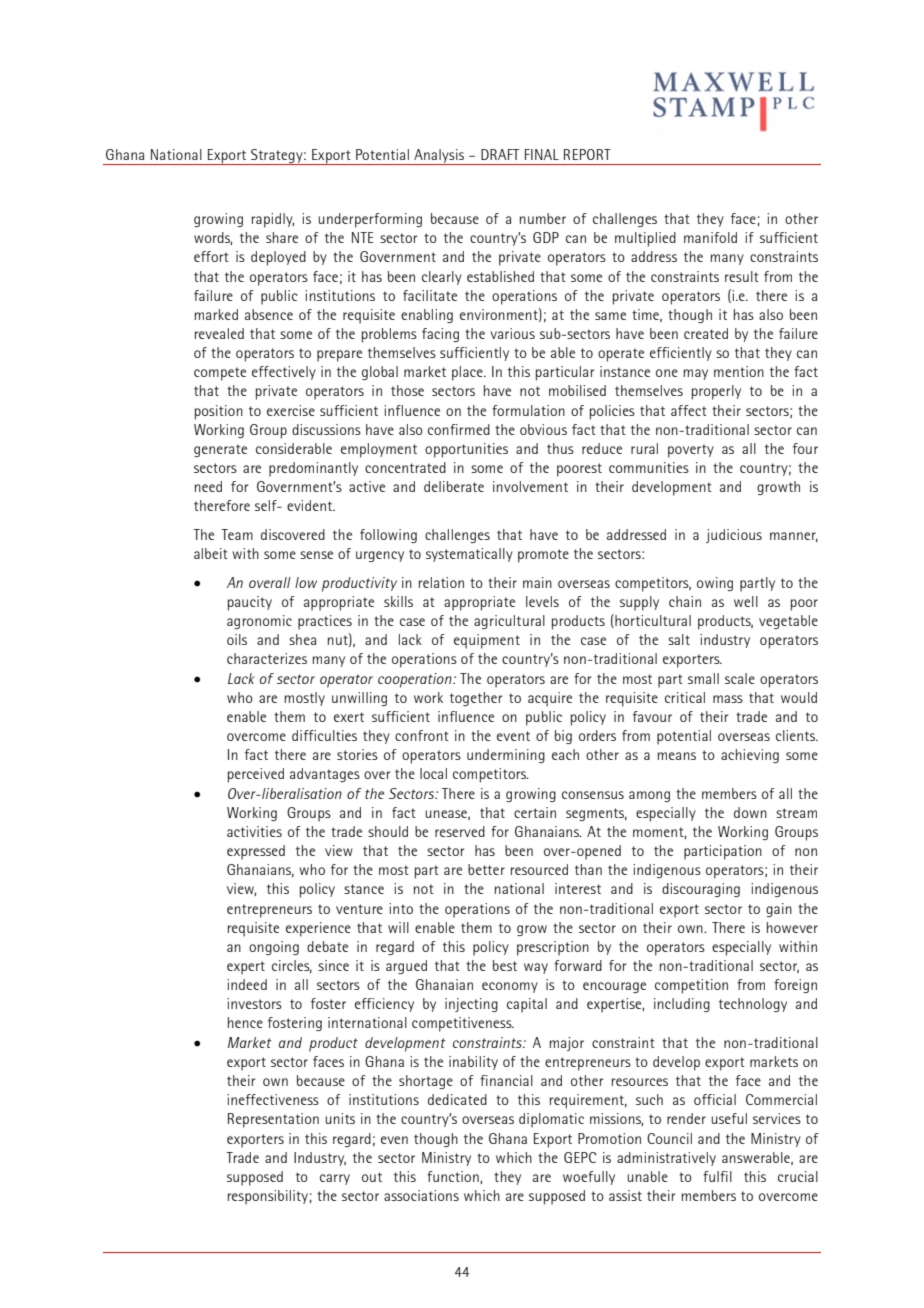 The width and height of the screenshot is (924, 1308). Describe the element at coordinates (273, 220) in the screenshot. I see `rapidly` at that location.
